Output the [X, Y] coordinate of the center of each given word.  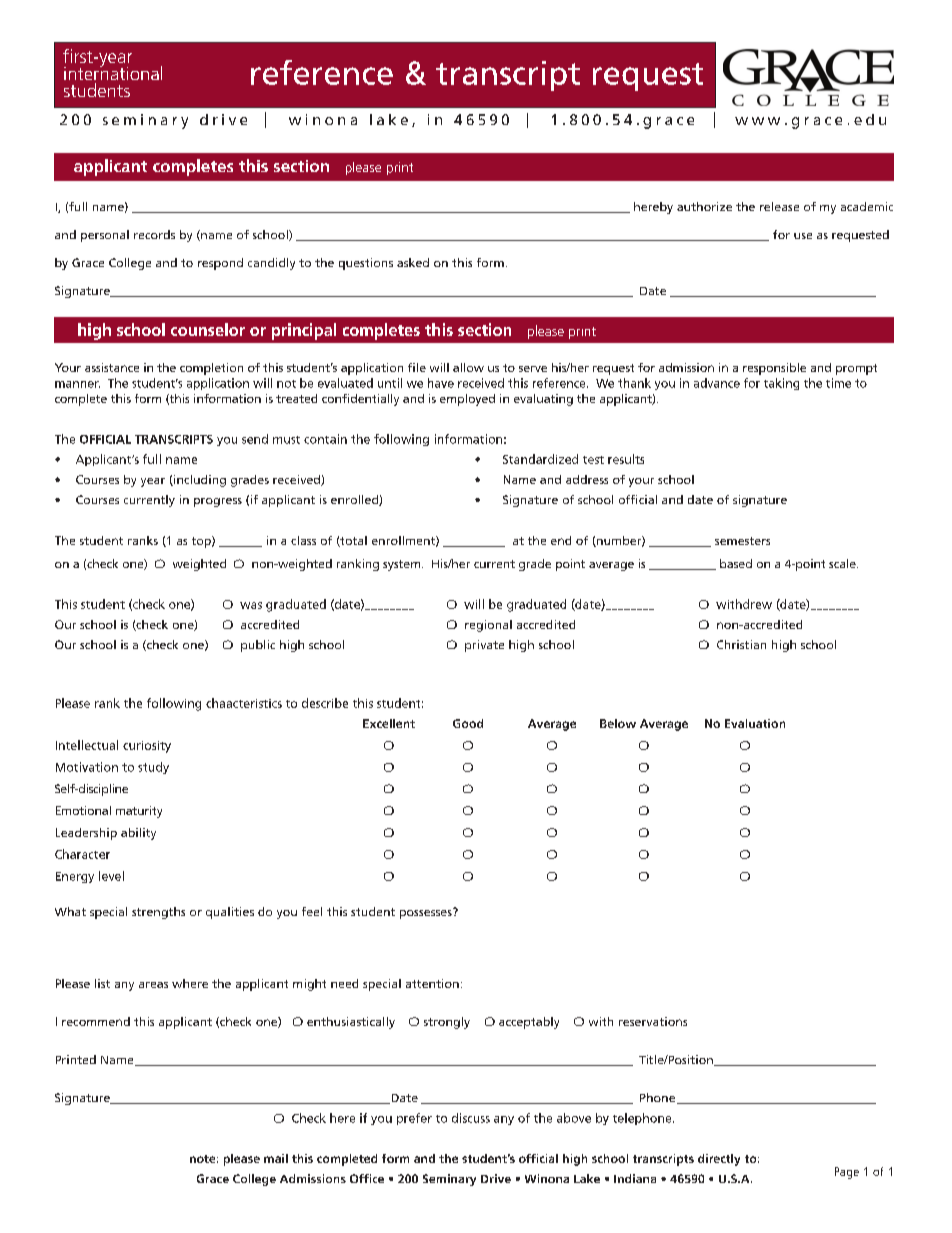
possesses [427, 913]
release [779, 206]
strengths [158, 913]
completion [211, 369]
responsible [774, 369]
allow [468, 367]
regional [488, 626]
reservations [653, 1021]
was [251, 605]
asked [413, 262]
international [113, 72]
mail [276, 1158]
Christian [741, 644]
